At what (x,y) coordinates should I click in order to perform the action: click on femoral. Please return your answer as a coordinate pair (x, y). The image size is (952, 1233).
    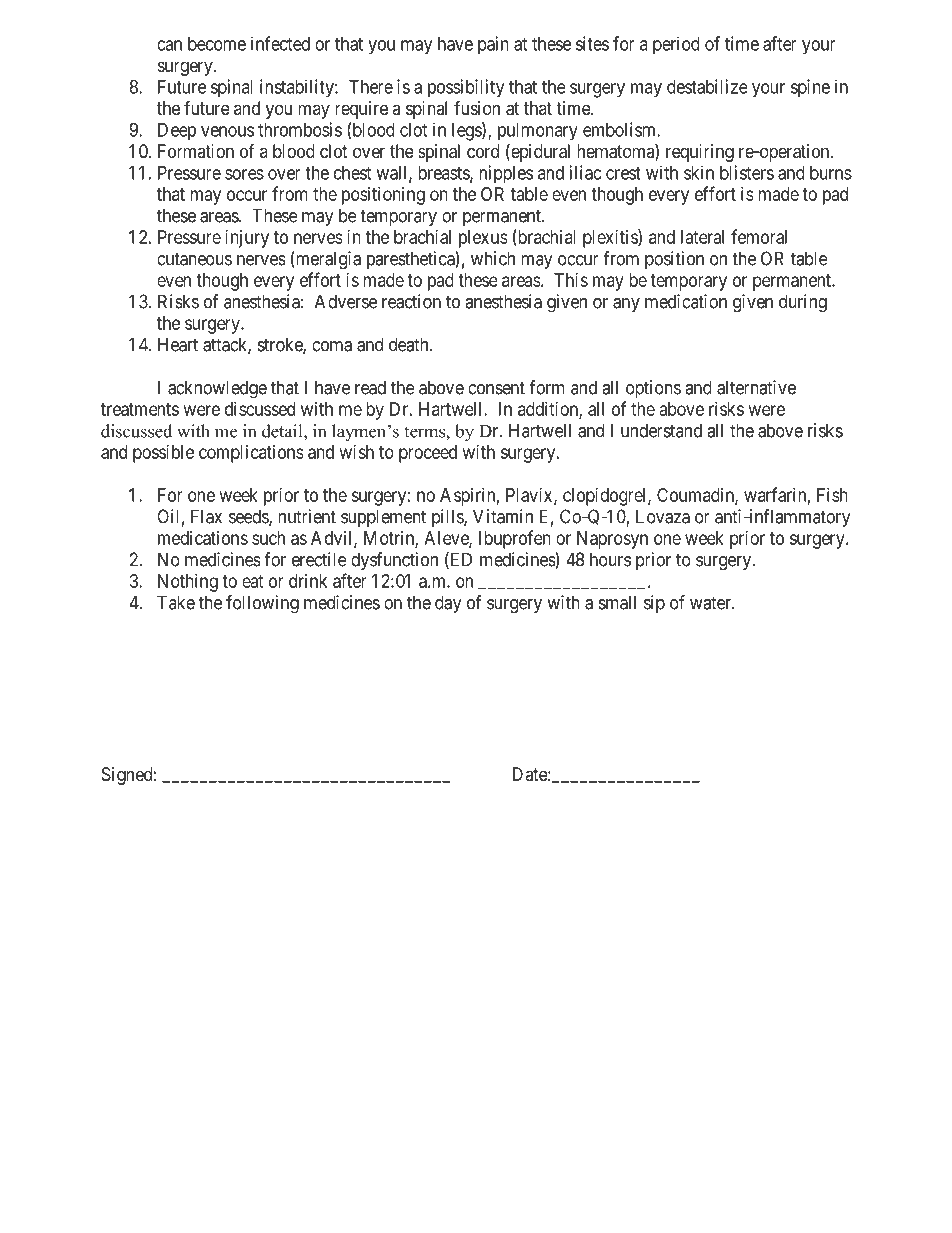
    Looking at the image, I should click on (759, 236).
